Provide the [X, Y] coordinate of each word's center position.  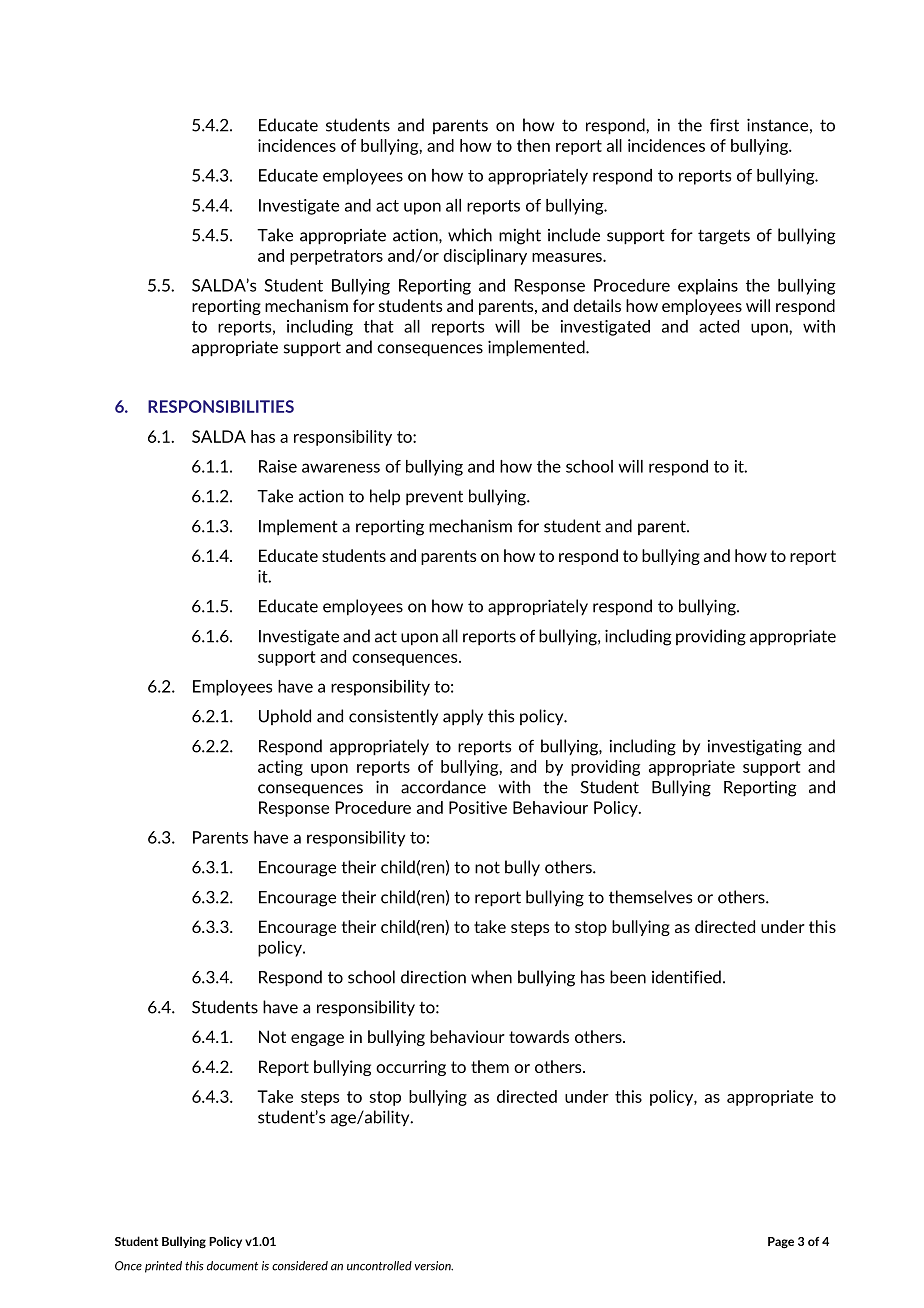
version [434, 1266]
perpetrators [336, 257]
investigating [755, 747]
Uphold [285, 717]
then [533, 145]
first [724, 125]
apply [463, 717]
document [232, 1266]
